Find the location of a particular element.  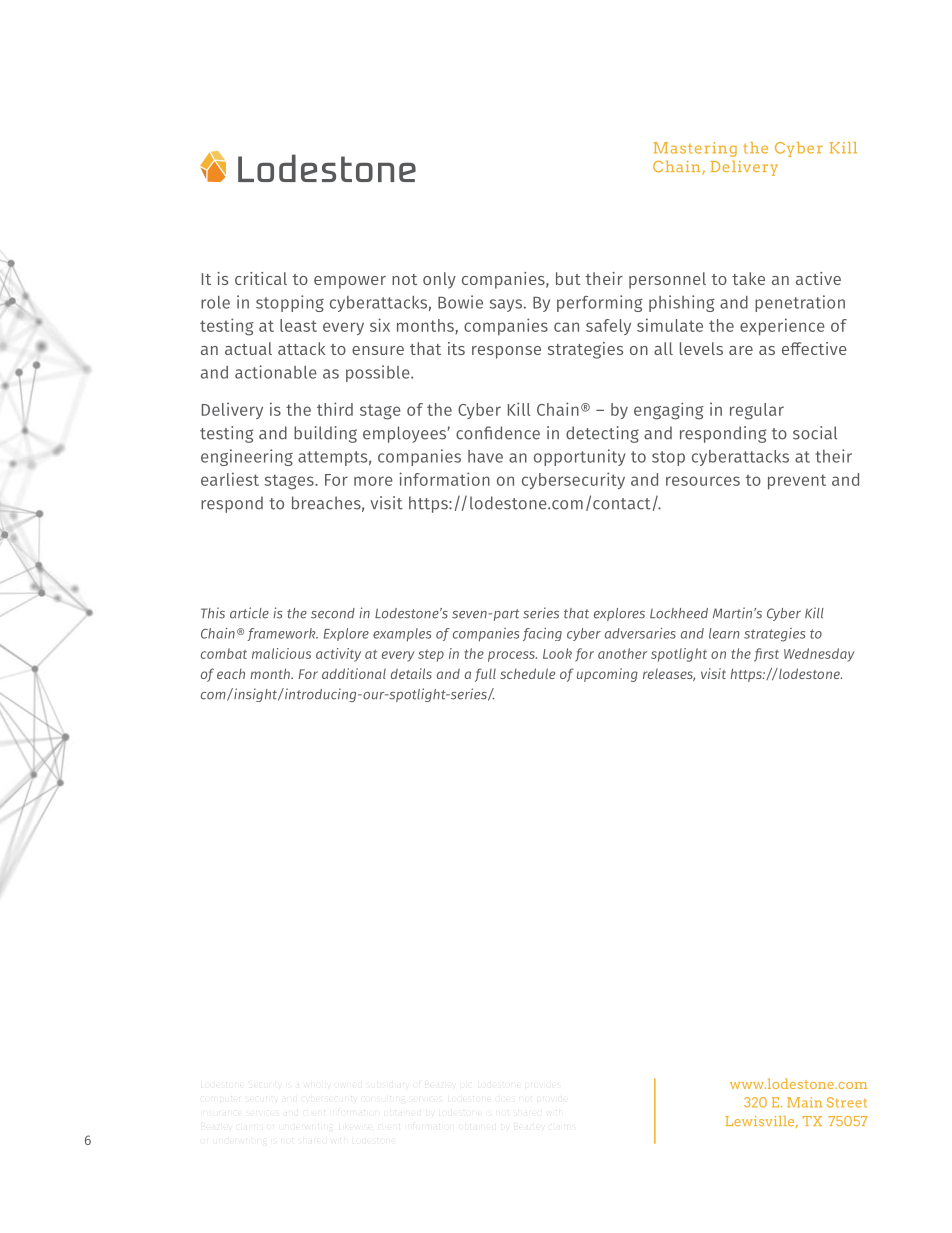

Main is located at coordinates (804, 1102).
